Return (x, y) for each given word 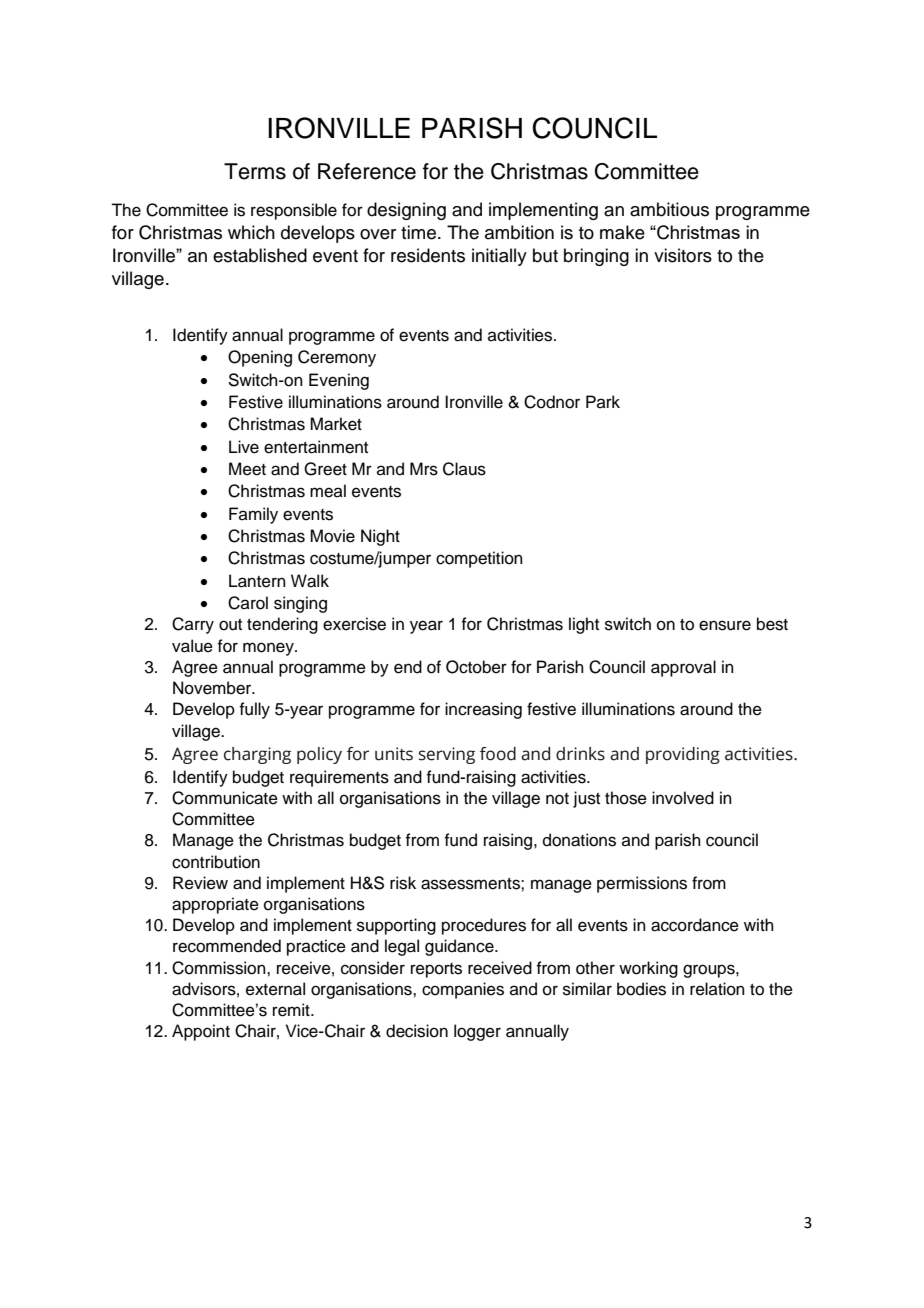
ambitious (669, 209)
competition (479, 559)
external (275, 989)
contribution (216, 862)
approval (683, 668)
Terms (255, 171)
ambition (519, 232)
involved (683, 798)
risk (403, 883)
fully (254, 710)
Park (603, 401)
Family (253, 515)
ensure (725, 625)
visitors (683, 255)
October (476, 667)
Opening (260, 358)
